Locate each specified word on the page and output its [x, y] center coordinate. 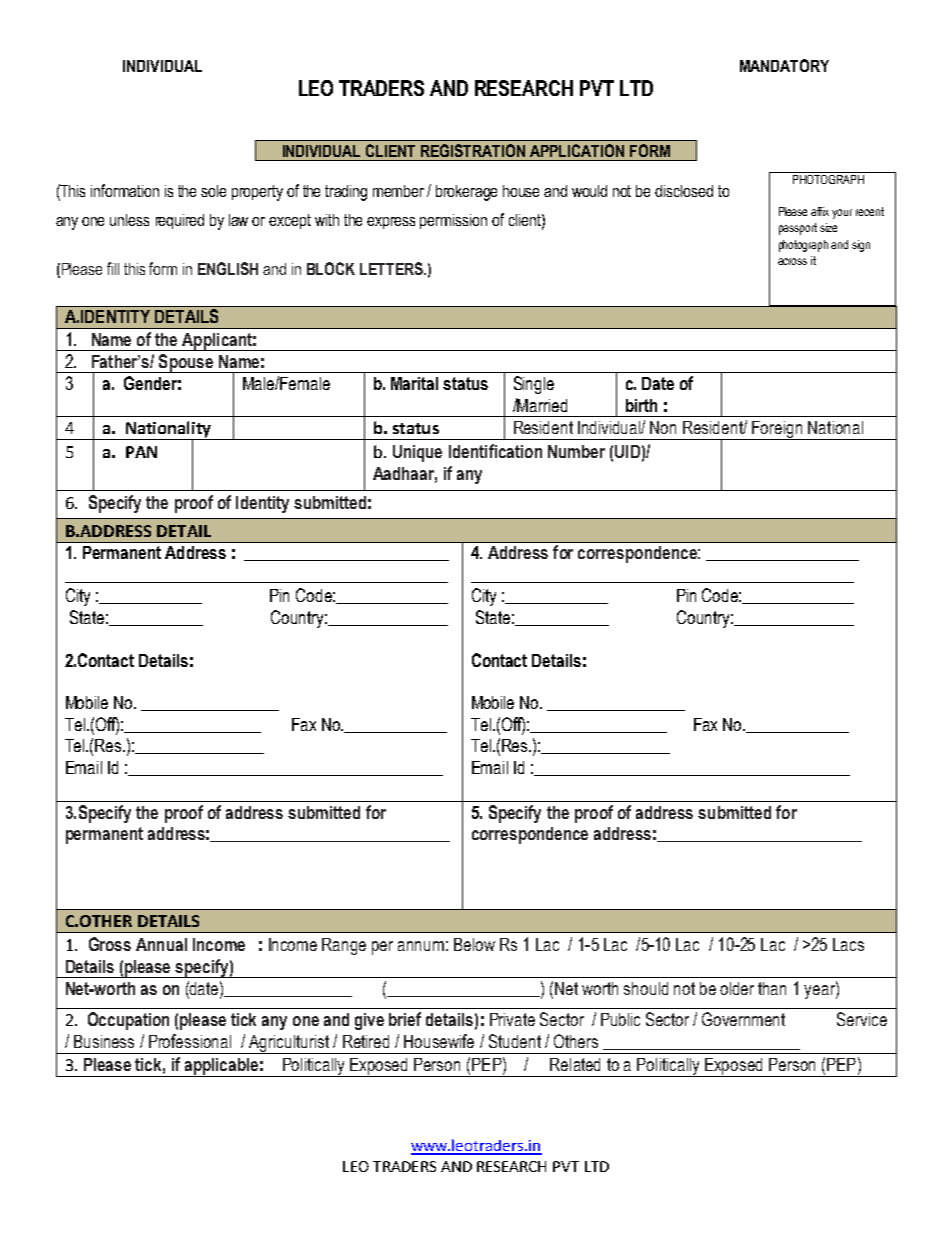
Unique [417, 453]
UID [627, 451]
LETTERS [392, 268]
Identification [495, 451]
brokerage [466, 193]
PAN [141, 452]
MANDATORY [784, 65]
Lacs [848, 944]
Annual [161, 944]
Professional [190, 1041]
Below [474, 944]
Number [576, 451]
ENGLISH [228, 268]
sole [213, 191]
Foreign [777, 430]
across [792, 261]
